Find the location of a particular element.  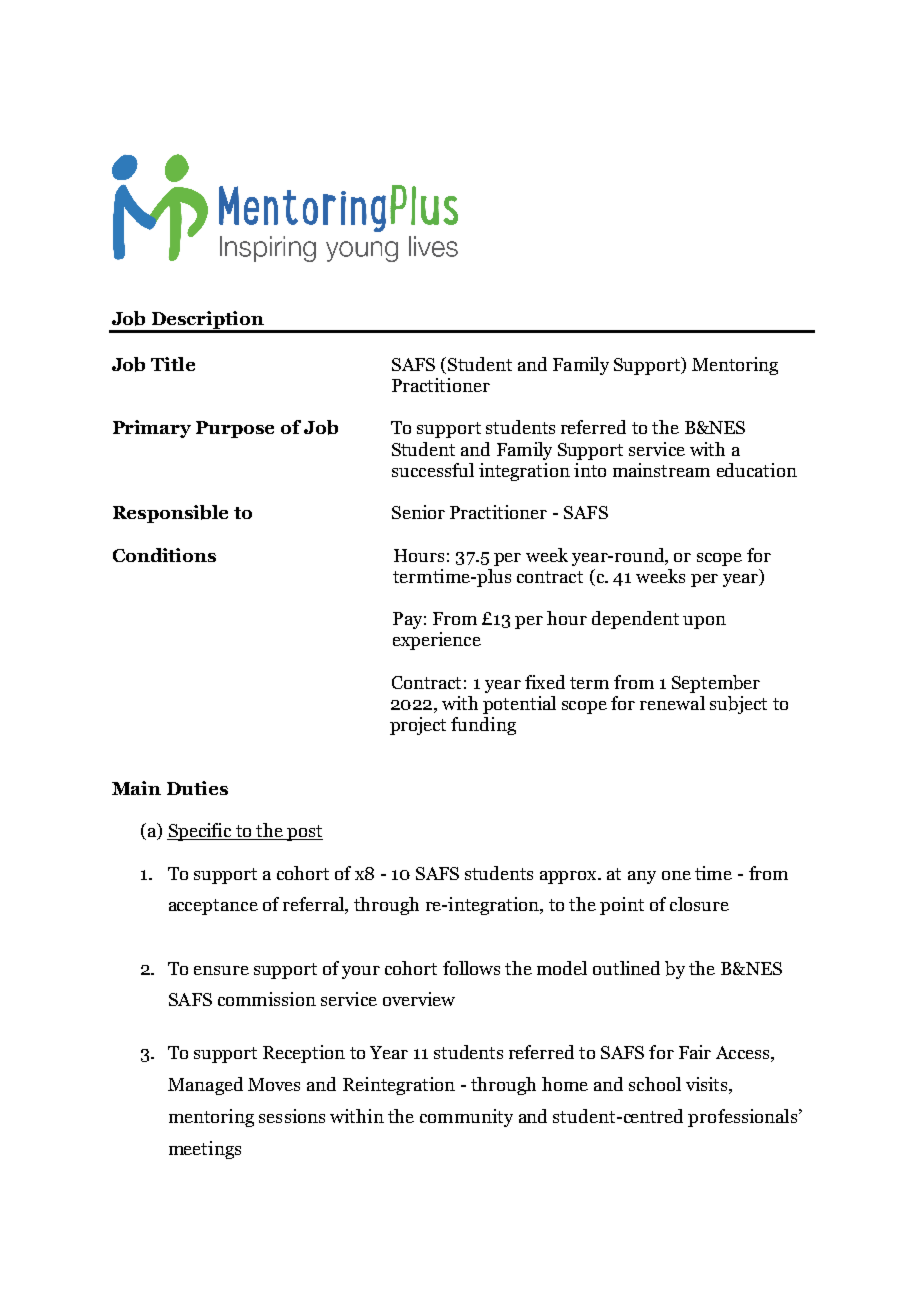

education is located at coordinates (757, 470).
